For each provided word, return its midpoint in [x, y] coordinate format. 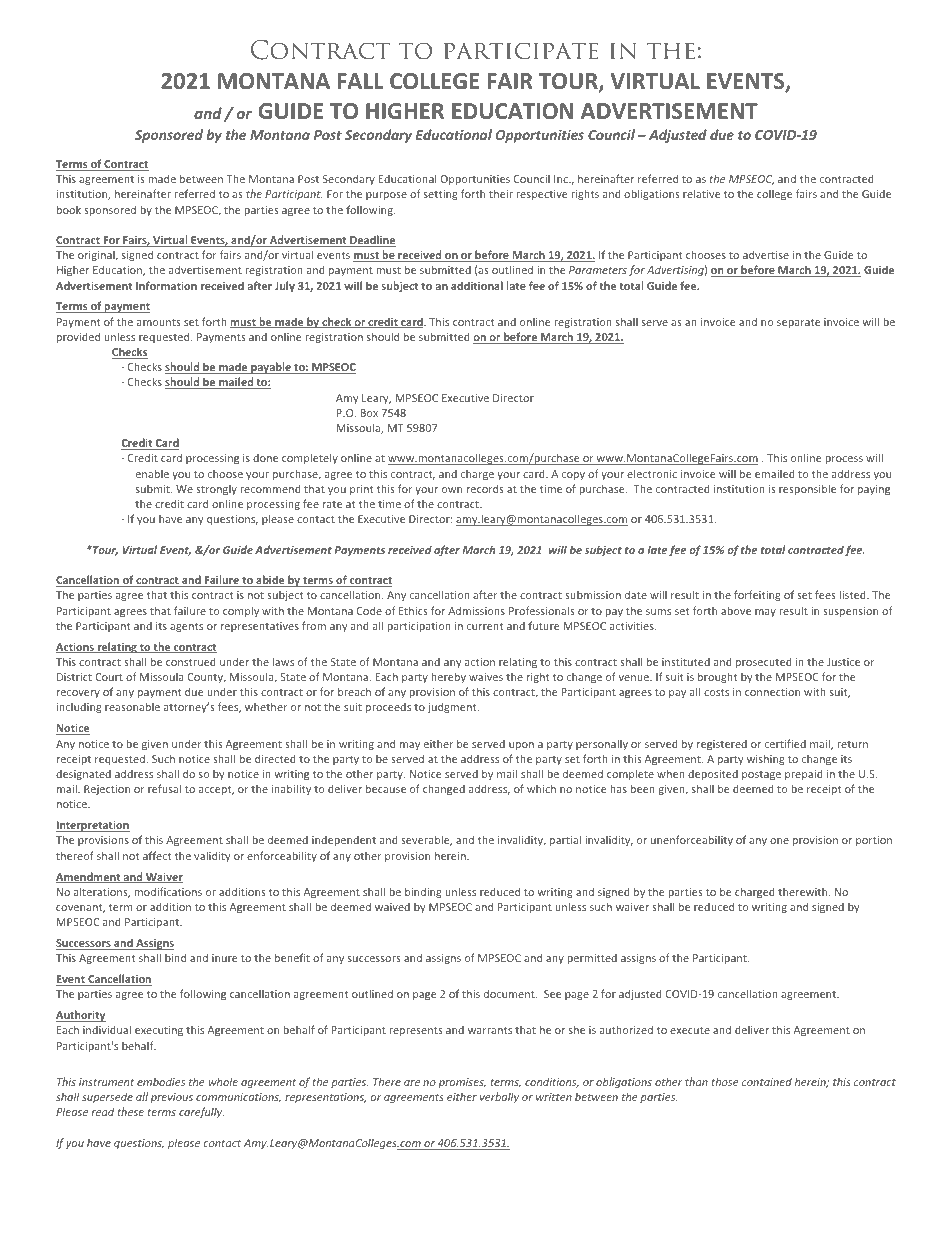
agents [186, 627]
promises [462, 1083]
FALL [360, 81]
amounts [159, 322]
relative [702, 193]
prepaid [804, 774]
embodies [161, 1081]
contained [767, 1081]
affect [157, 855]
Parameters [598, 270]
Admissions [476, 610]
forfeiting [757, 595]
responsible [807, 489]
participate [521, 51]
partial [565, 840]
